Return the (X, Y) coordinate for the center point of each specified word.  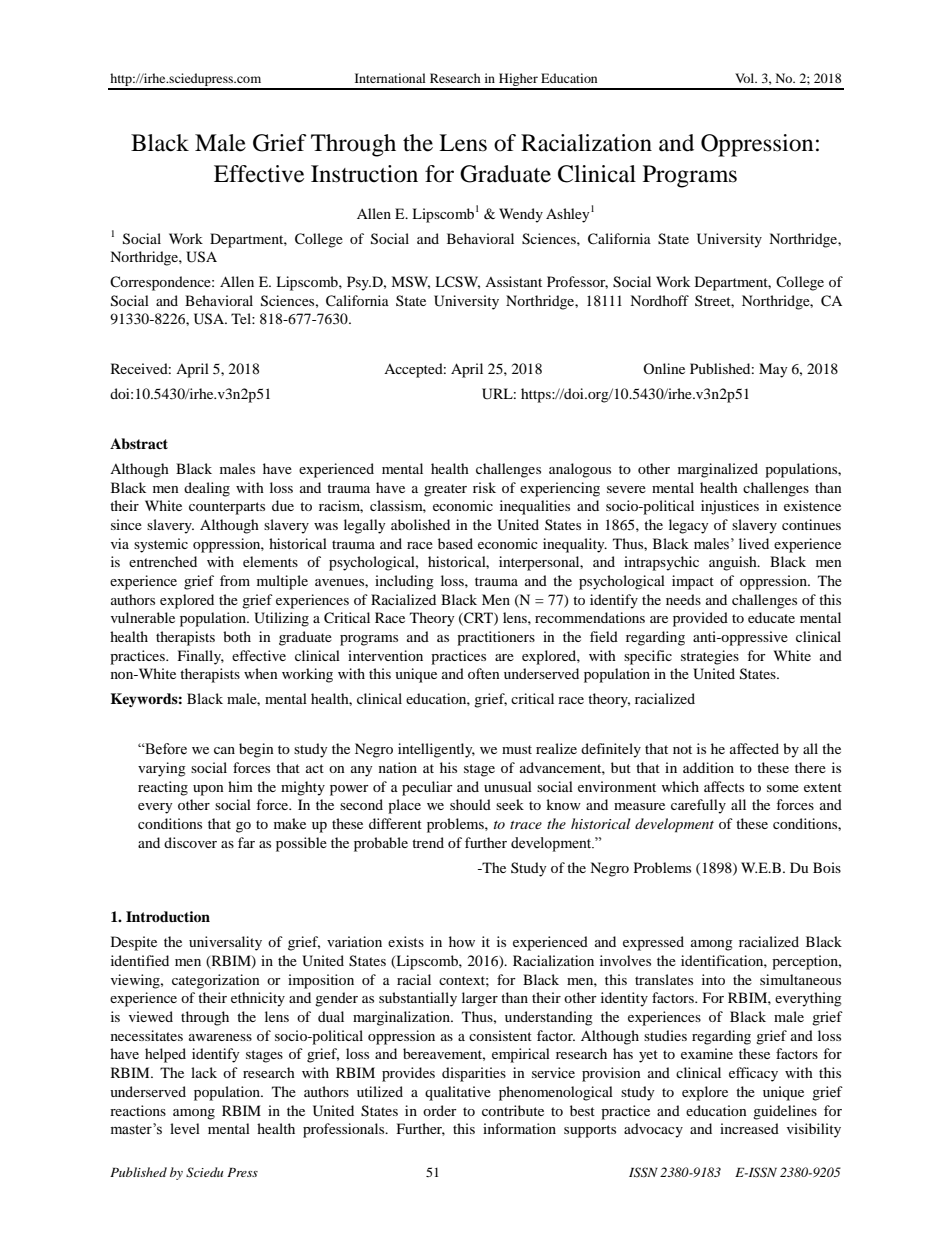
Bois (827, 867)
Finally (201, 657)
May (773, 370)
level (185, 1128)
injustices (730, 507)
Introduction (168, 917)
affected (754, 748)
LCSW (457, 282)
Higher (518, 81)
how (462, 941)
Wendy (521, 215)
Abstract (139, 443)
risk (484, 487)
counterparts (227, 508)
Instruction (364, 174)
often (484, 673)
